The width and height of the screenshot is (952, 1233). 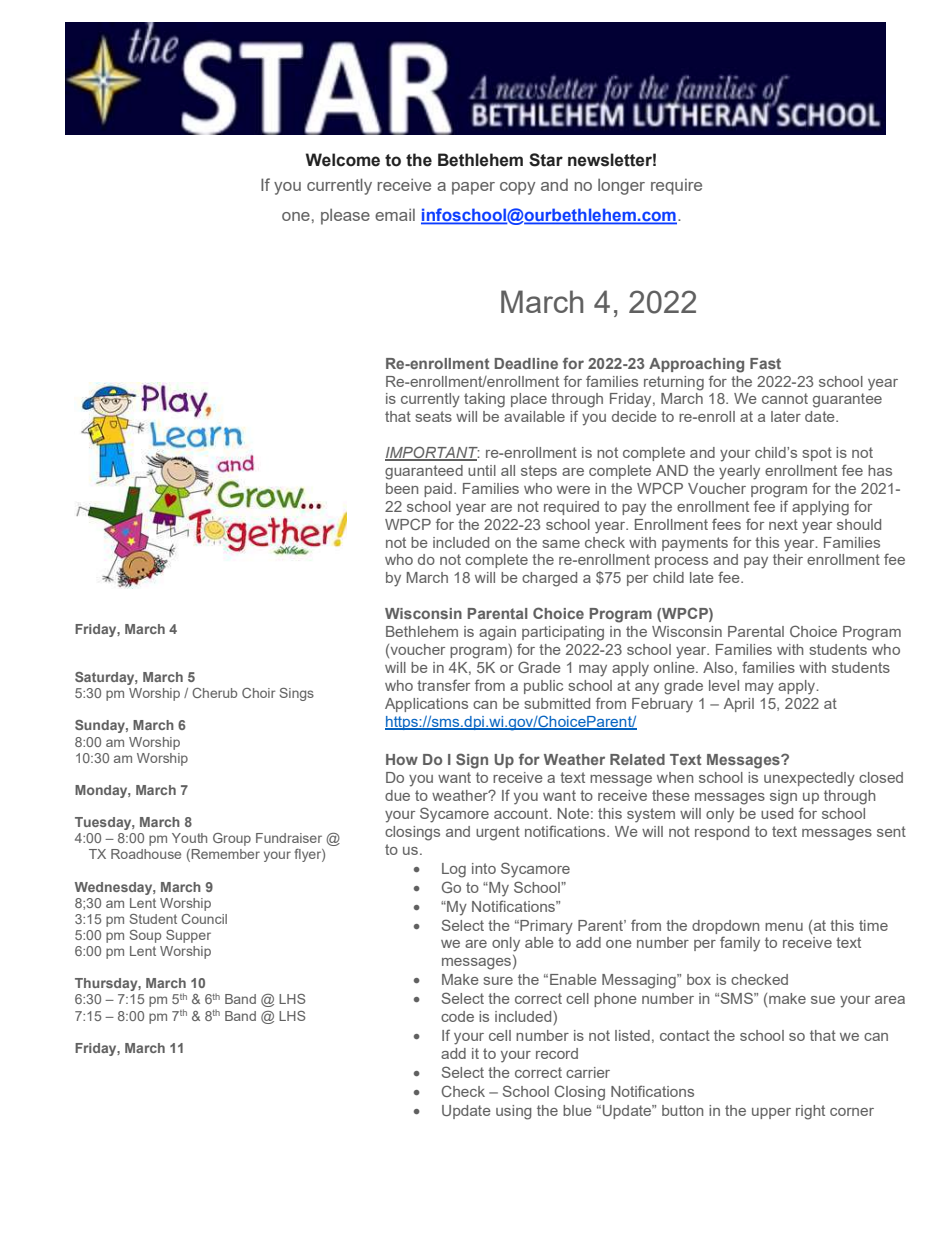 I want to click on Welcome, so click(x=343, y=160).
